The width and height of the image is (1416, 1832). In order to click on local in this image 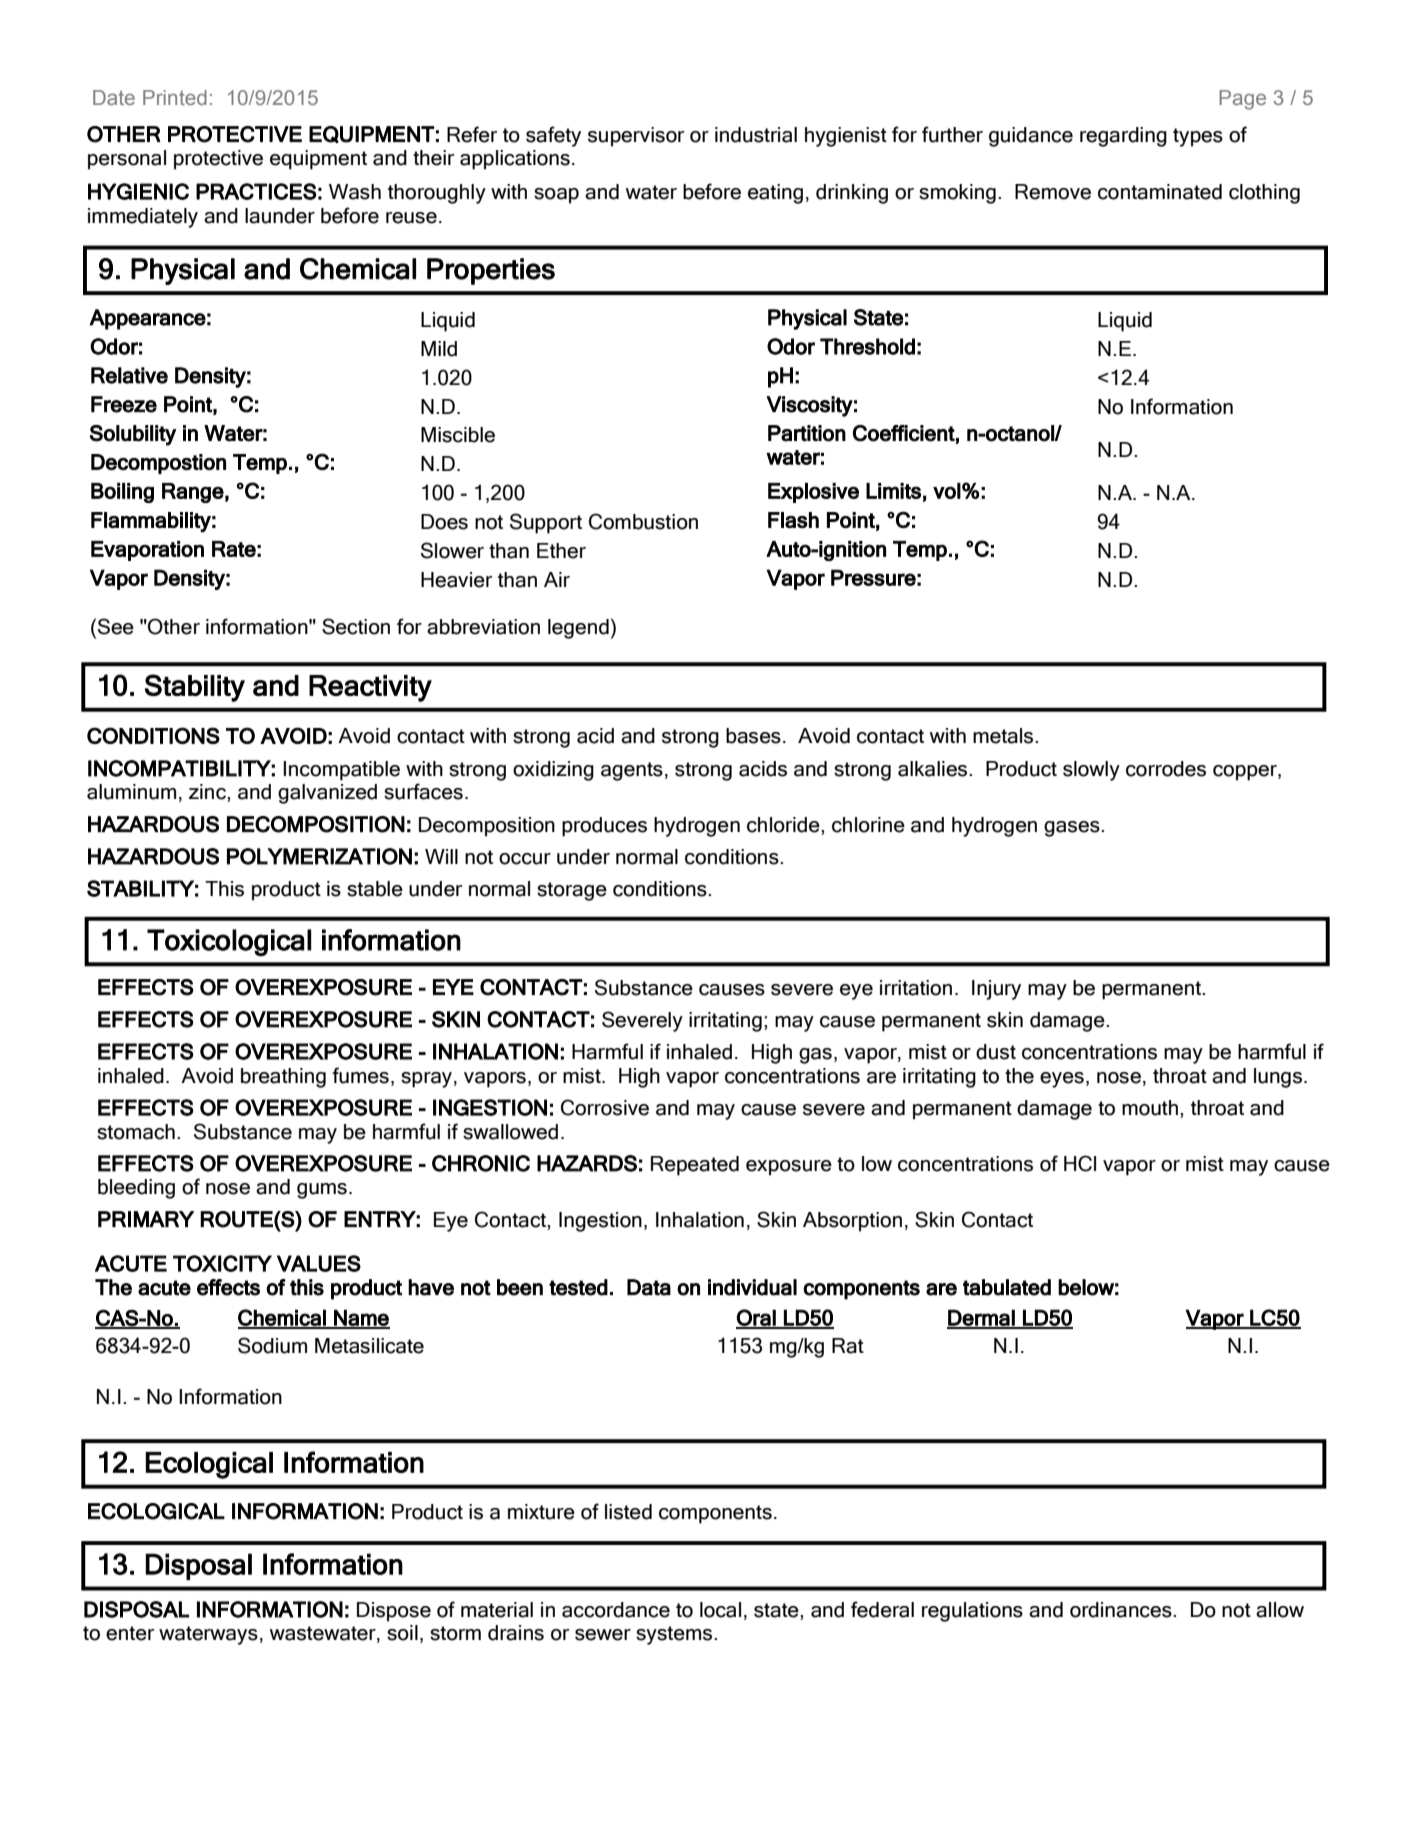, I will do `click(720, 1610)`.
